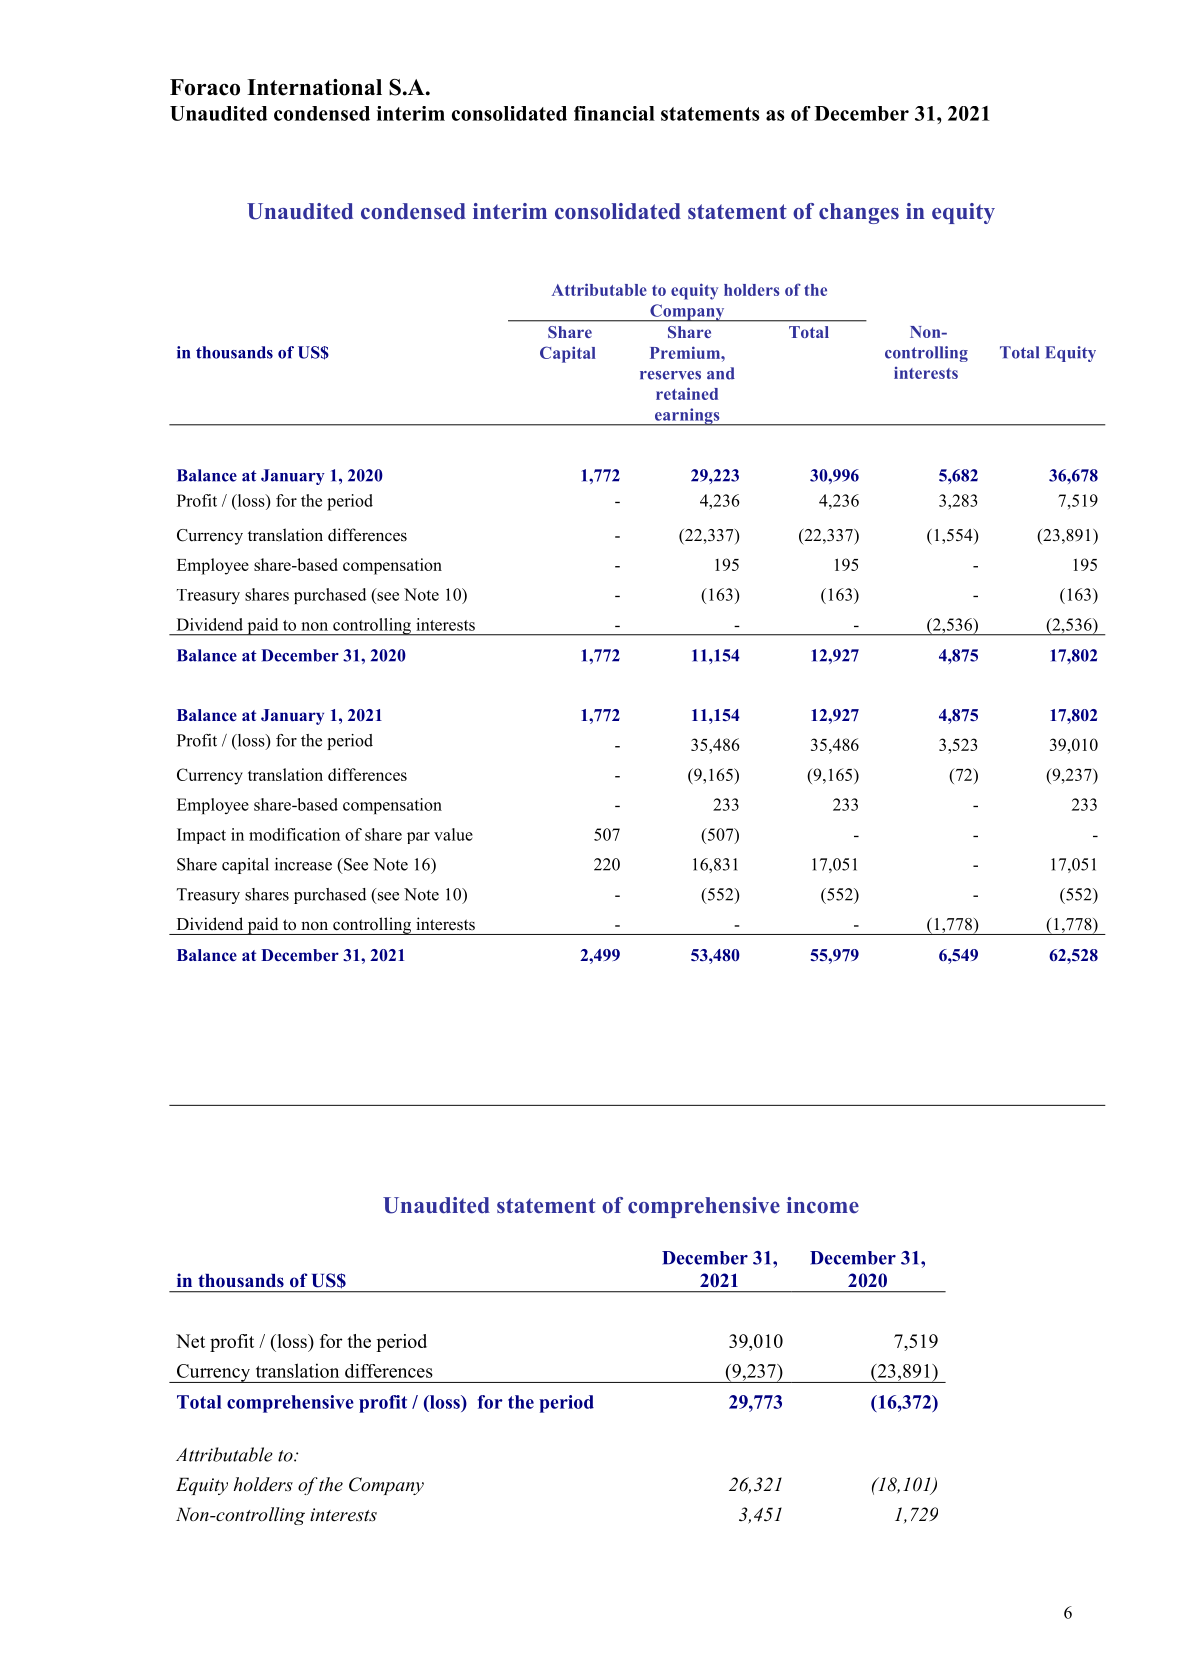 This document has width=1185, height=1676. What do you see at coordinates (294, 834) in the document?
I see `modification` at bounding box center [294, 834].
